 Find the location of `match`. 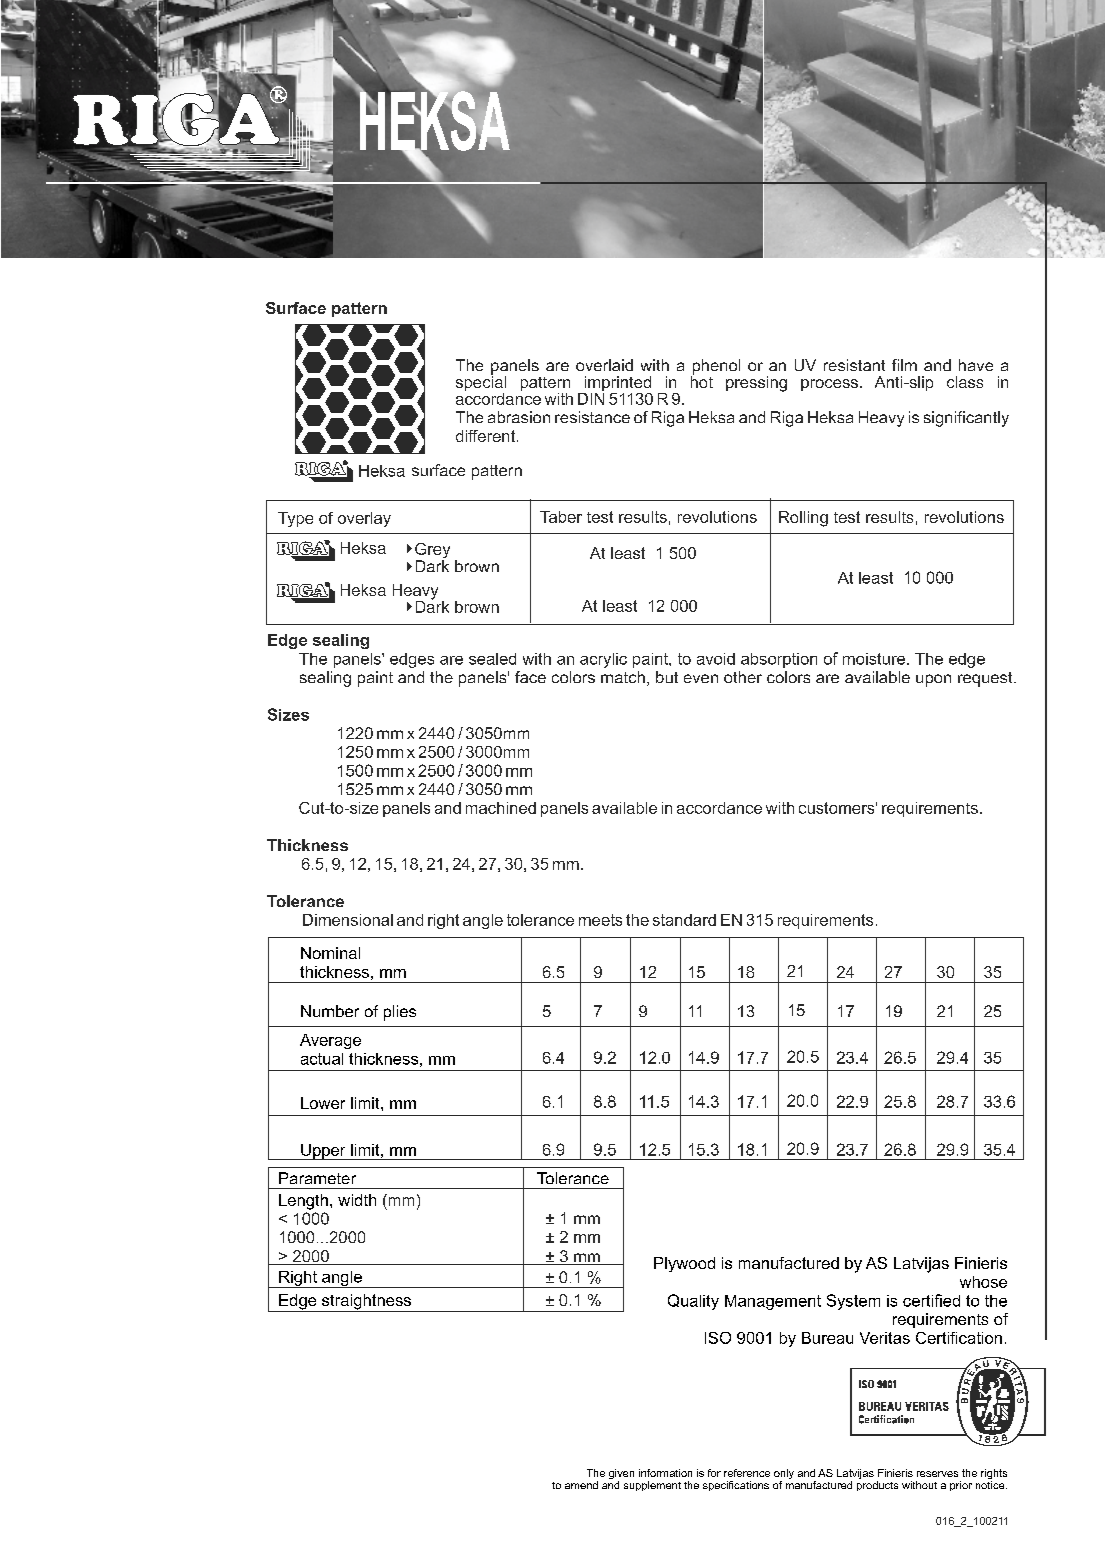

match is located at coordinates (623, 677).
